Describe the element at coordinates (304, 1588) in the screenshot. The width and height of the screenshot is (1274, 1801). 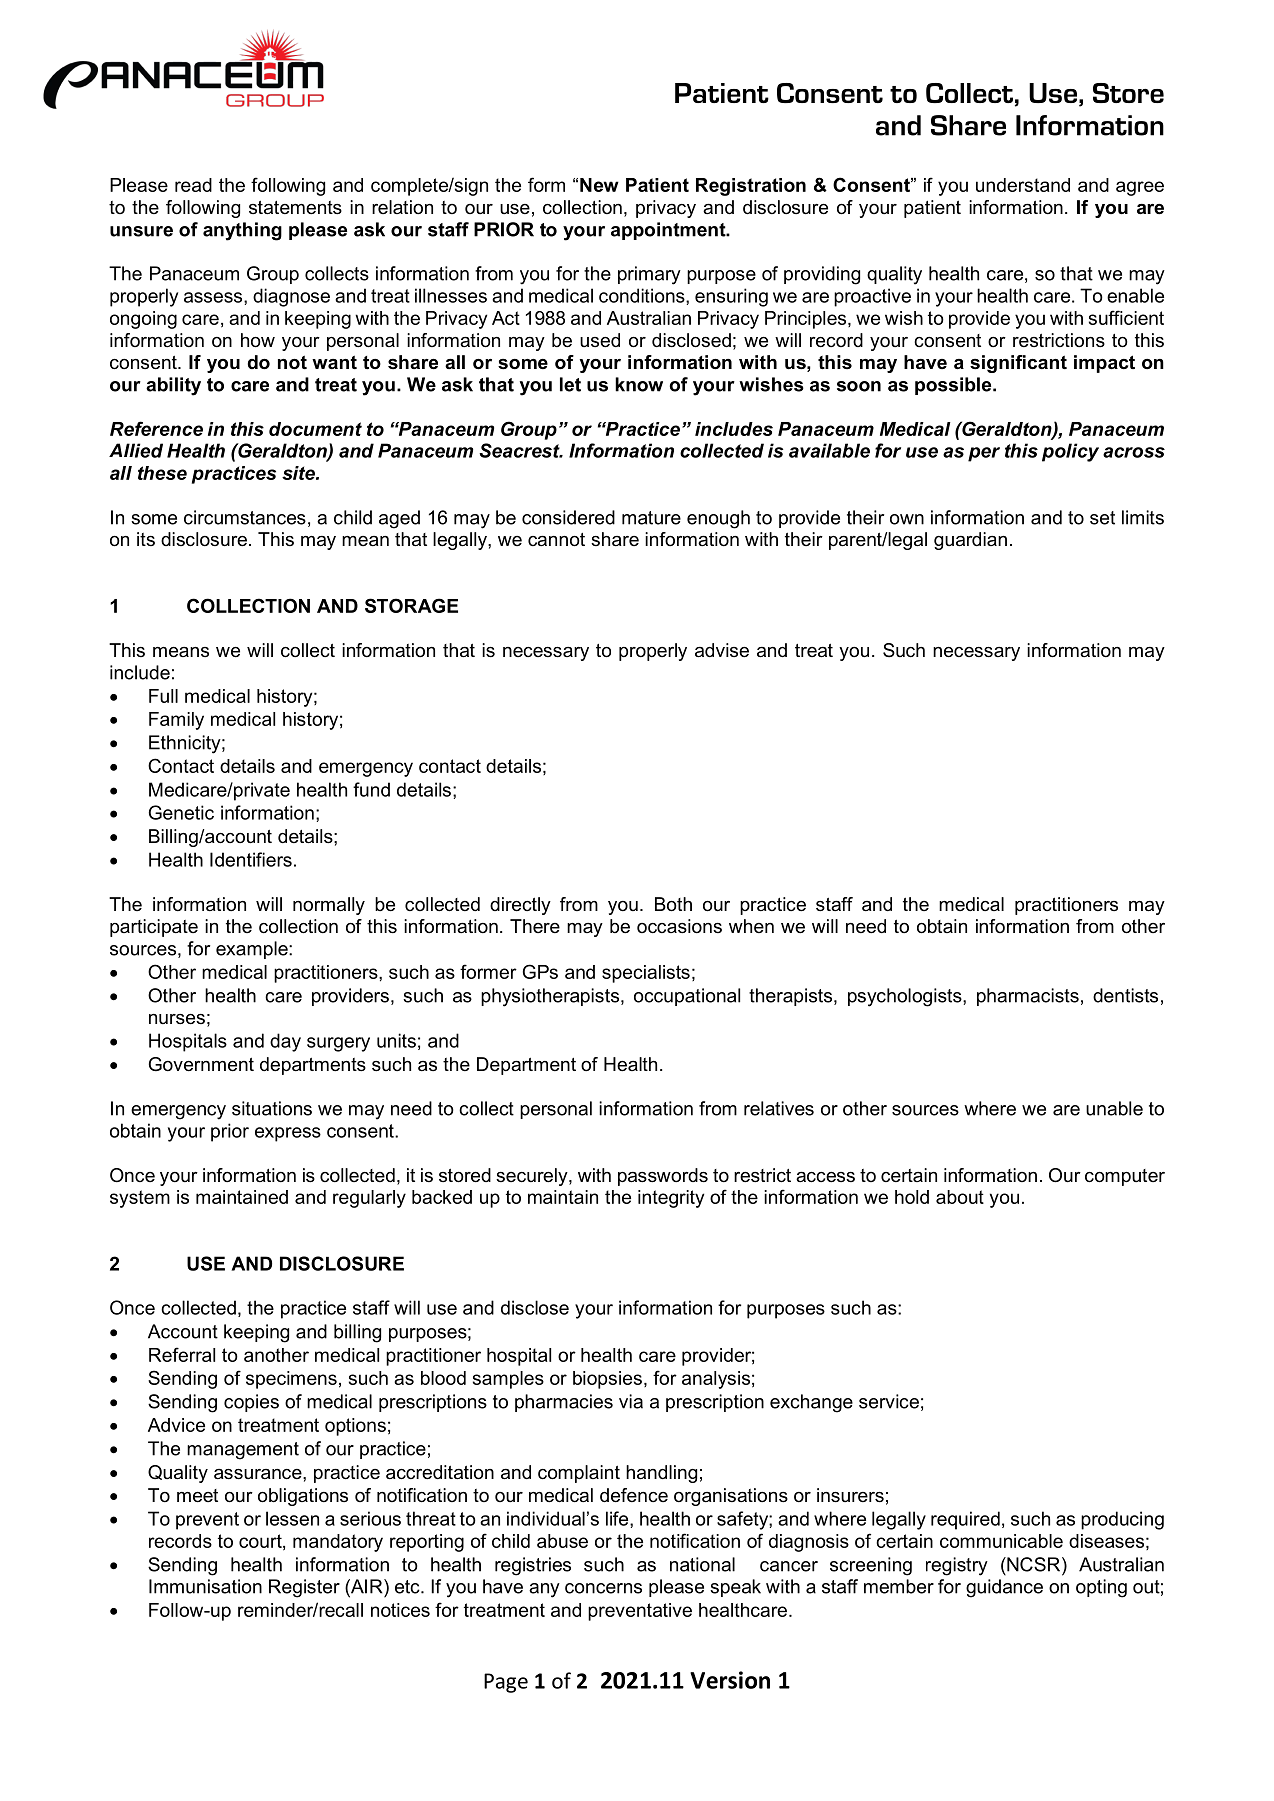
I see `Register` at that location.
